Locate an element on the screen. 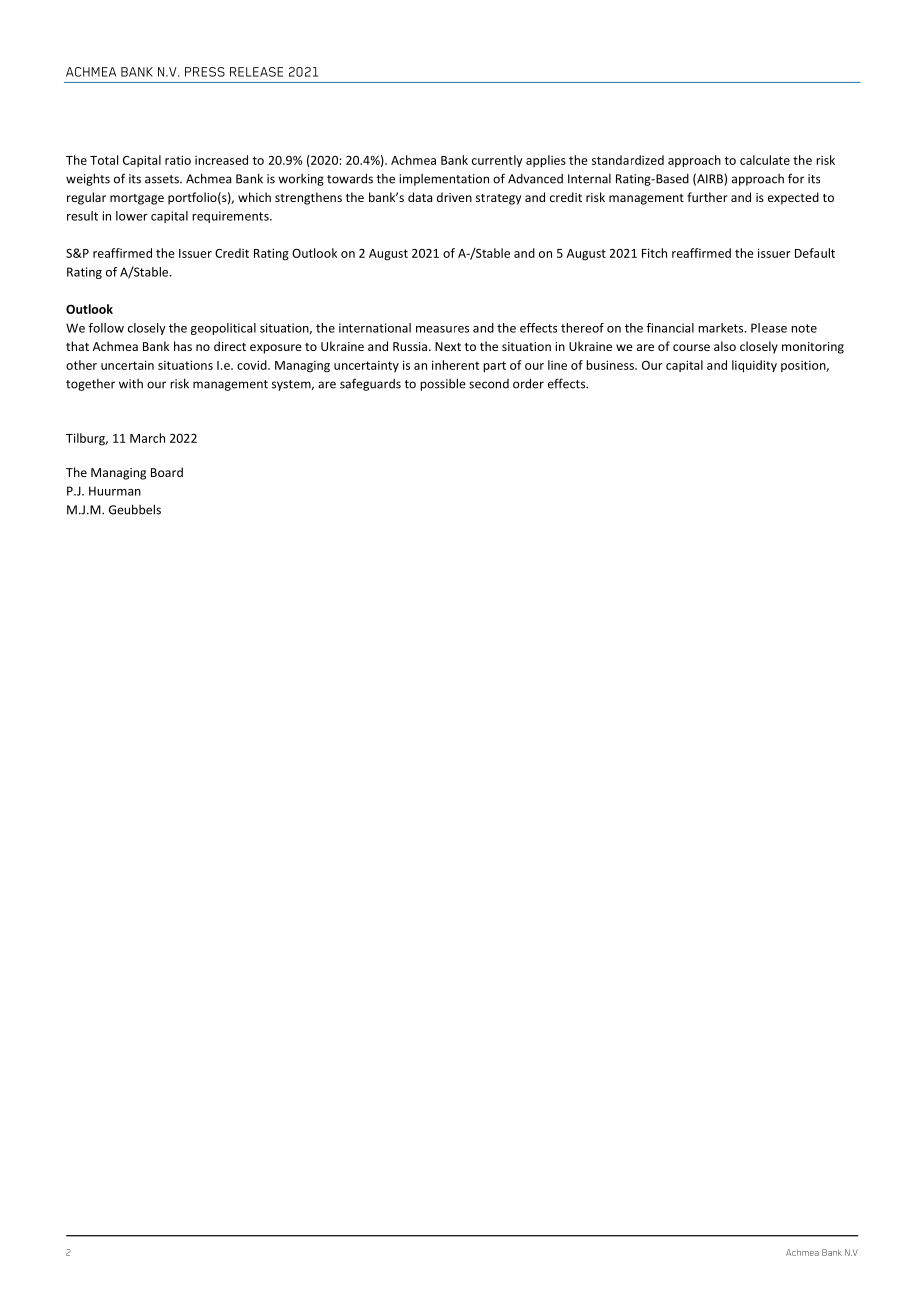 The height and width of the screenshot is (1308, 924). has is located at coordinates (183, 346).
